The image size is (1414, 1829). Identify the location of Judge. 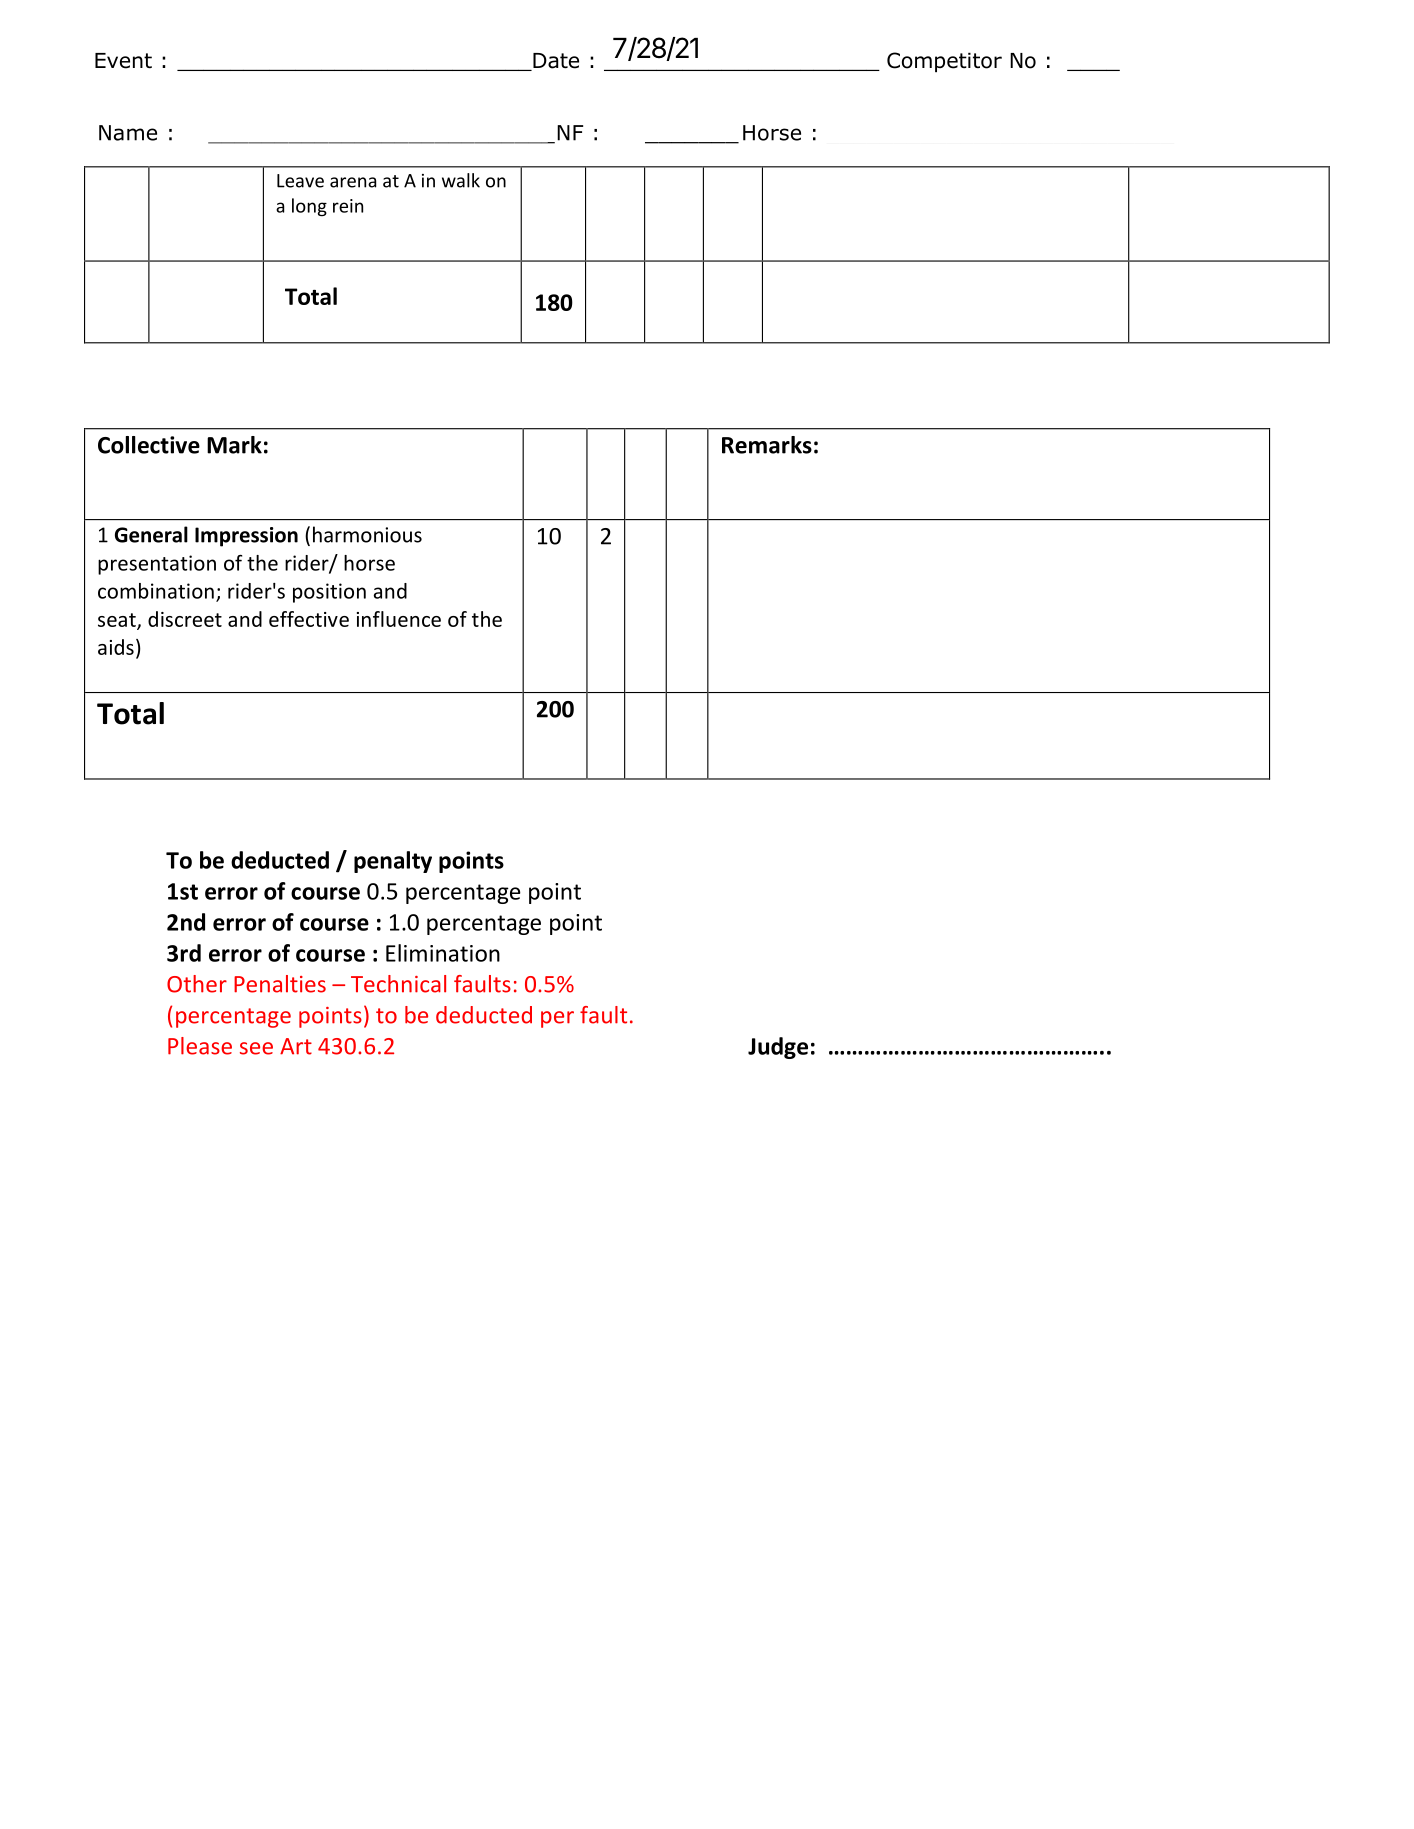
(778, 1048).
